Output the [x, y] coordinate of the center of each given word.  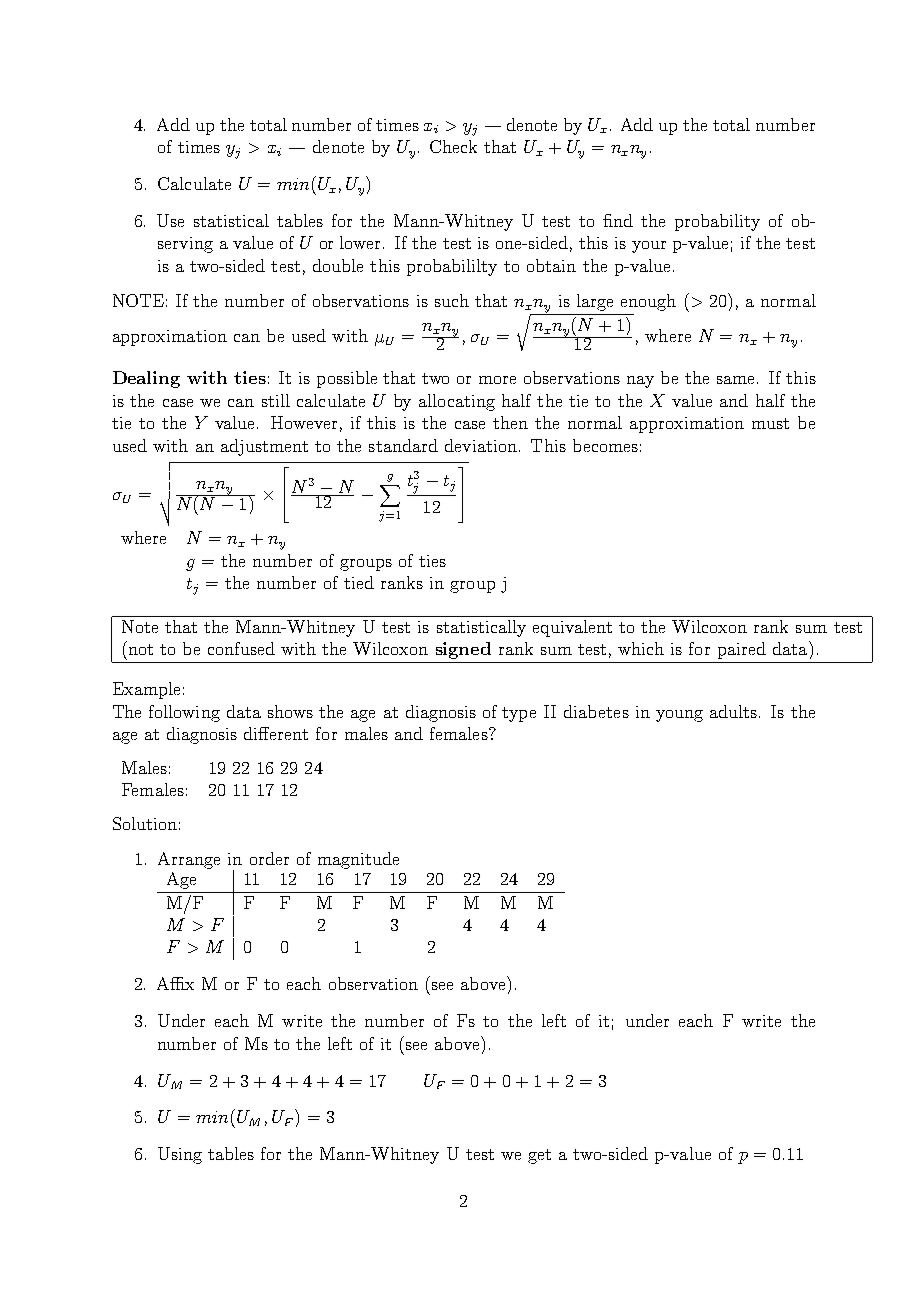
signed [463, 650]
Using [180, 1155]
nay [640, 382]
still [276, 400]
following [184, 713]
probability [717, 222]
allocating [457, 402]
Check [453, 146]
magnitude [358, 860]
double [338, 265]
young [679, 716]
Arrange [189, 860]
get [539, 1156]
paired [742, 650]
